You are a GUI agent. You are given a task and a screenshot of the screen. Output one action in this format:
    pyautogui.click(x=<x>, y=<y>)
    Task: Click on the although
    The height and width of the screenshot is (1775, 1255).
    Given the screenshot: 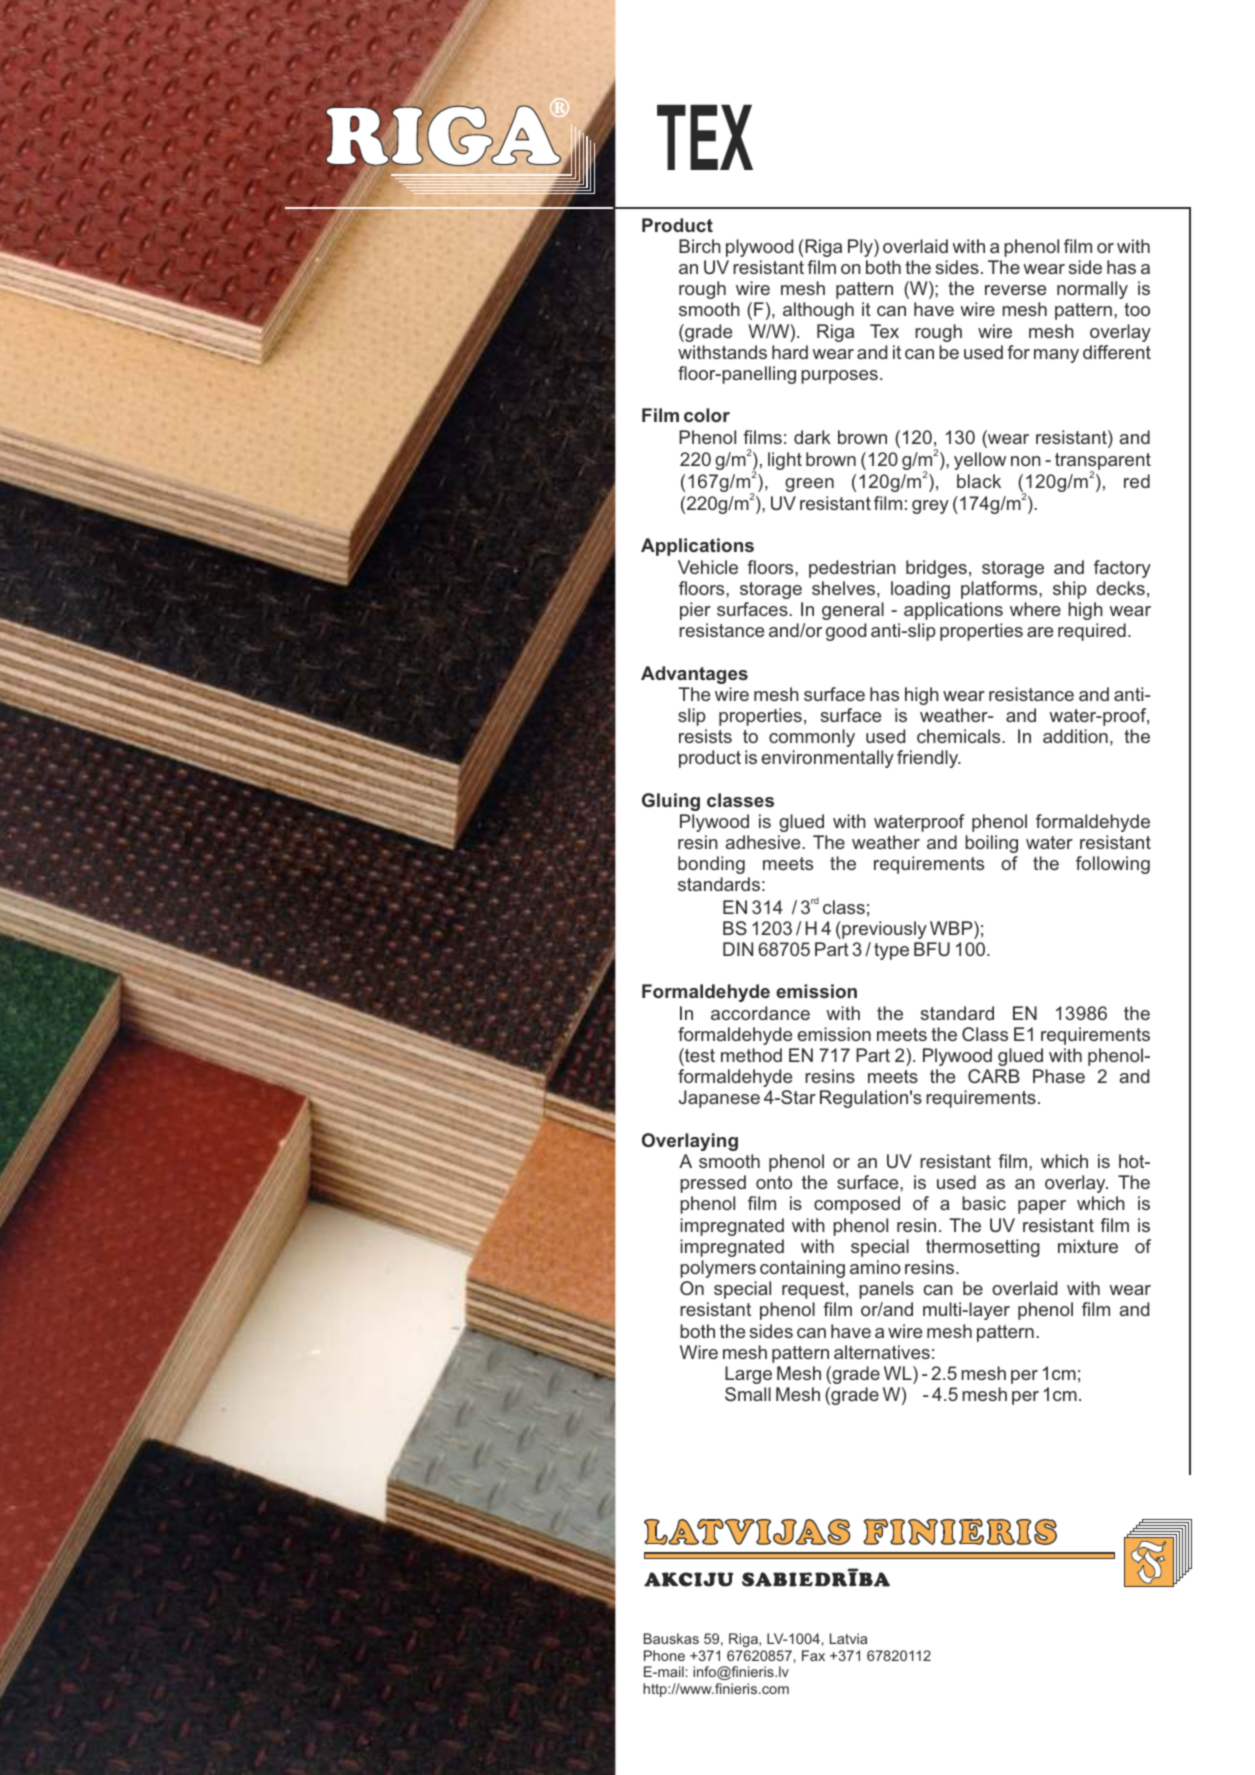 What is the action you would take?
    pyautogui.click(x=818, y=311)
